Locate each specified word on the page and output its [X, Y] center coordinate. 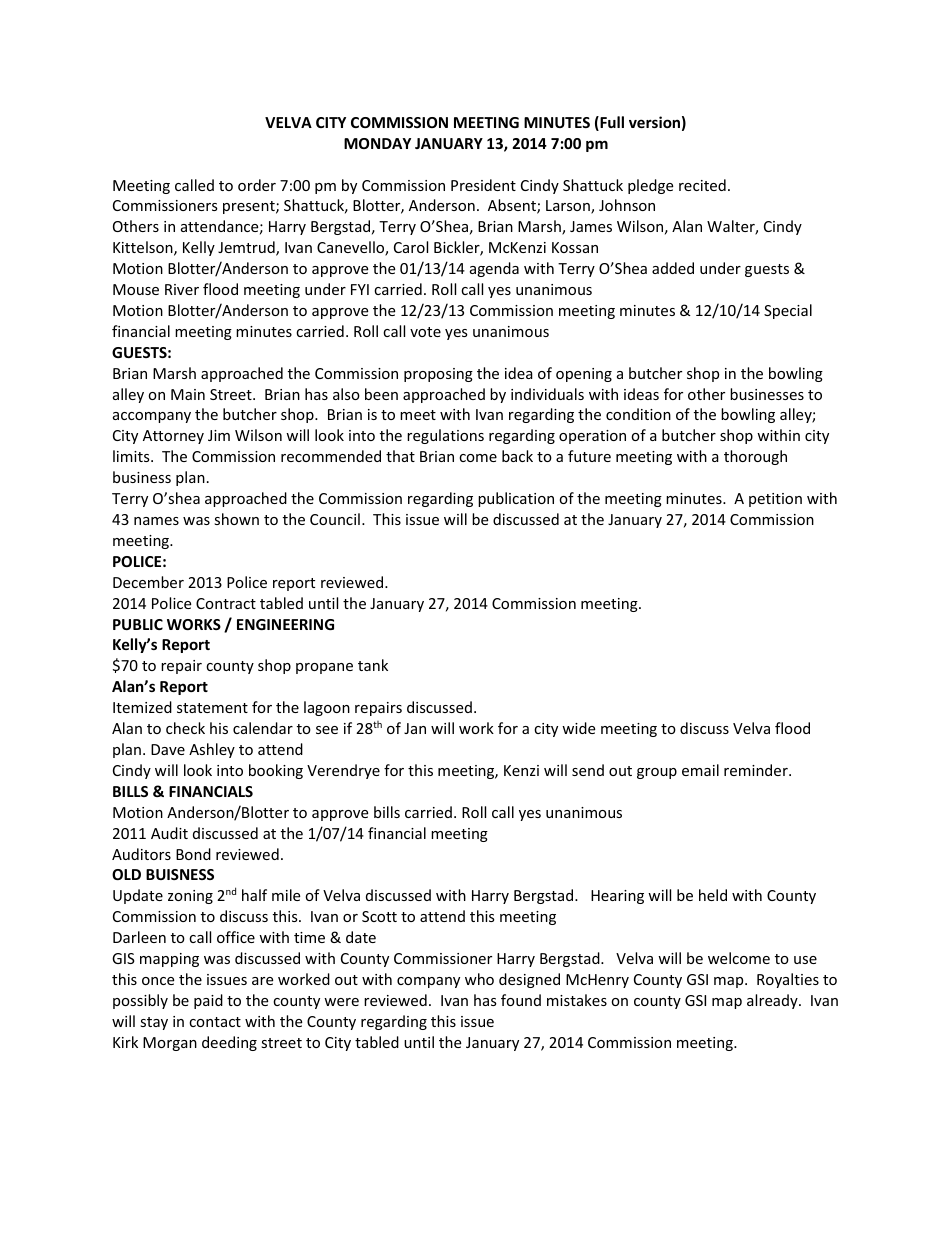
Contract [226, 603]
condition [638, 414]
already [773, 1001]
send [588, 770]
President [483, 185]
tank [373, 665]
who [479, 979]
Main [188, 394]
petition [775, 500]
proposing [438, 375]
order [257, 185]
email [700, 770]
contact [215, 1022]
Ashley [212, 750]
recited [702, 185]
